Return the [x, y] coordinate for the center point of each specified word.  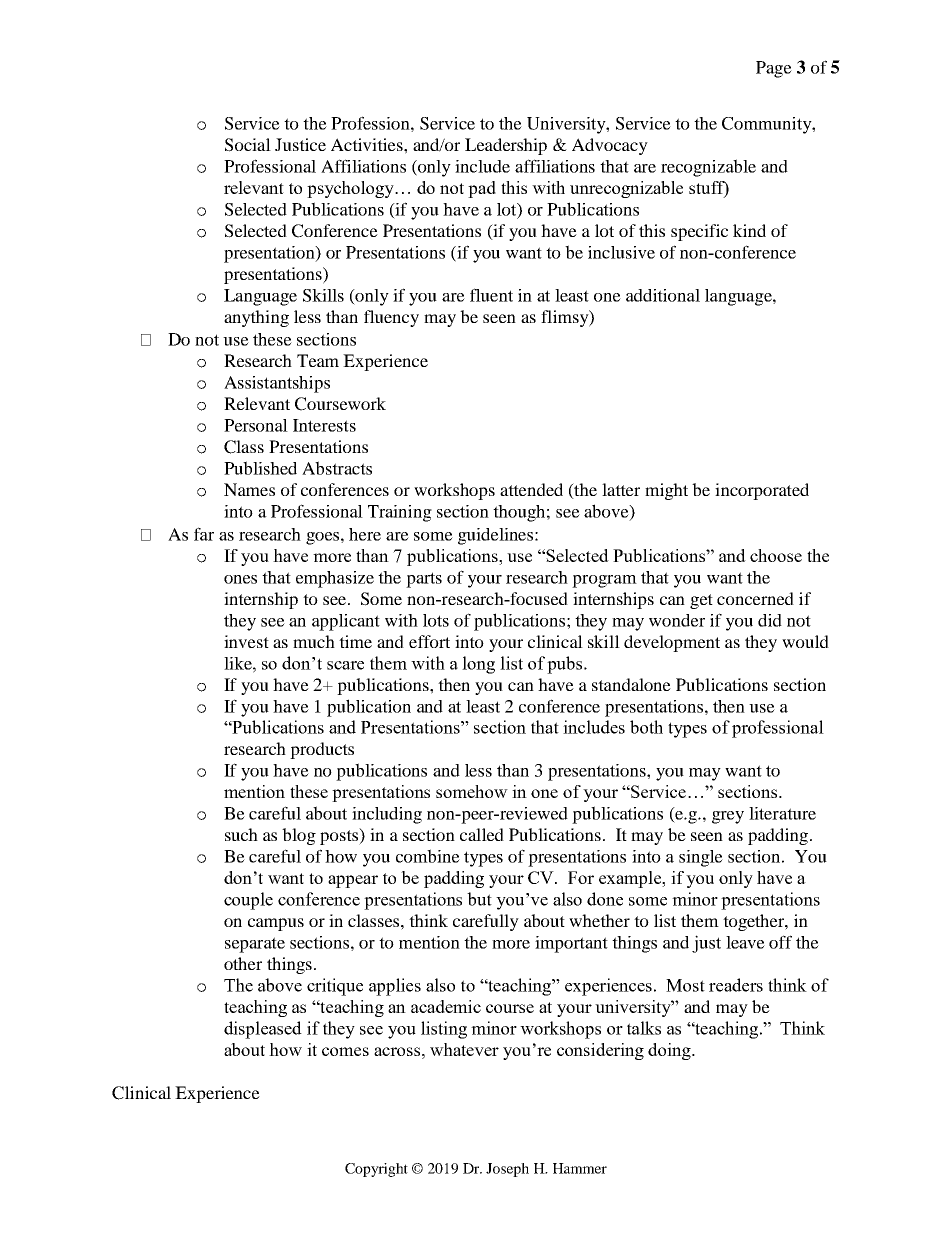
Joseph [507, 1170]
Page [774, 69]
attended [531, 489]
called [482, 834]
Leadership [506, 146]
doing [670, 1051]
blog [299, 836]
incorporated [762, 491]
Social [248, 145]
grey [728, 817]
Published [260, 468]
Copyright [376, 1170]
